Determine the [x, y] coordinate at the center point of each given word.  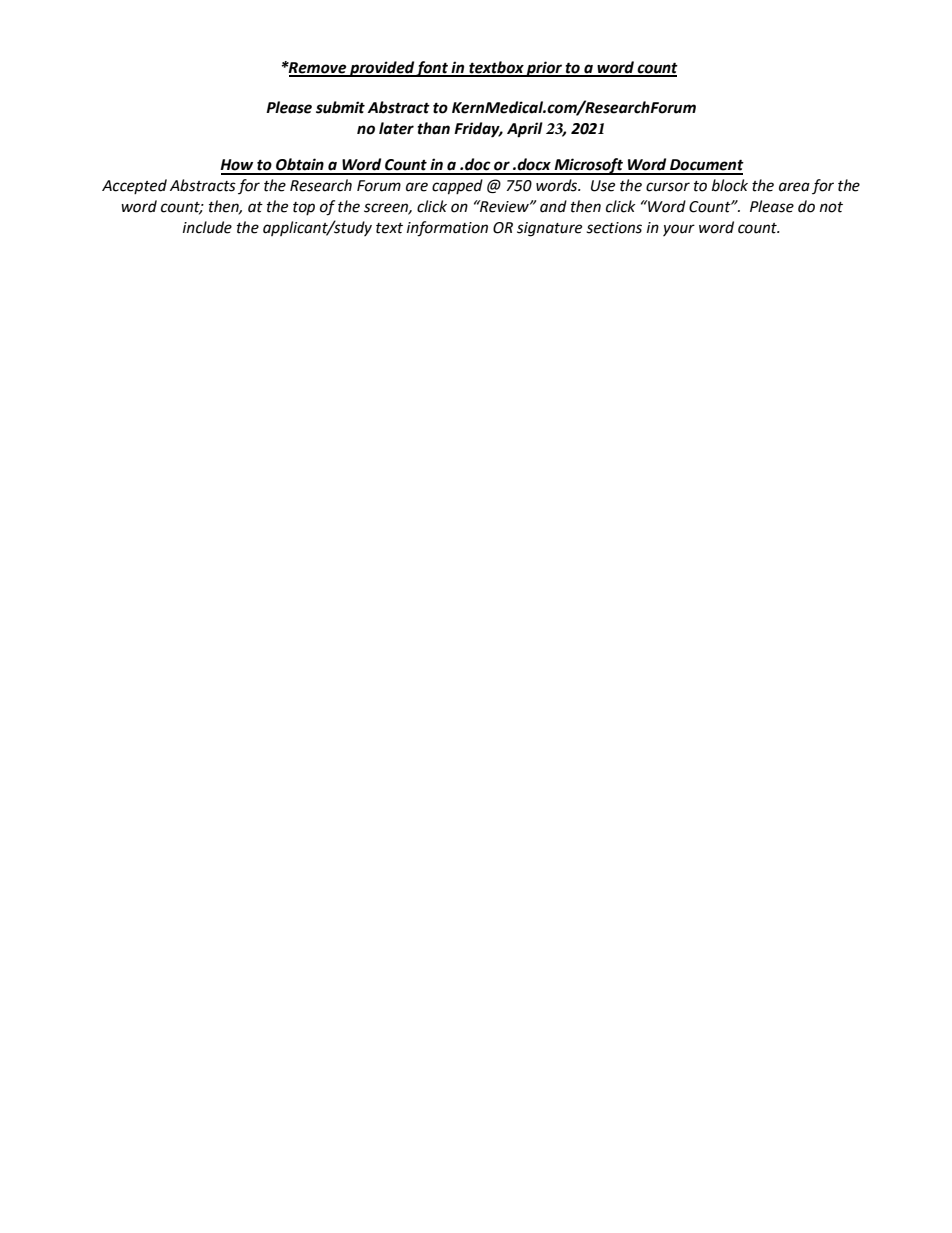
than [433, 128]
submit [340, 107]
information [447, 229]
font [432, 69]
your [679, 230]
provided [382, 69]
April [525, 130]
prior [544, 69]
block [730, 185]
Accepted [134, 186]
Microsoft [588, 166]
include [207, 227]
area [794, 187]
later [396, 128]
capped [457, 187]
